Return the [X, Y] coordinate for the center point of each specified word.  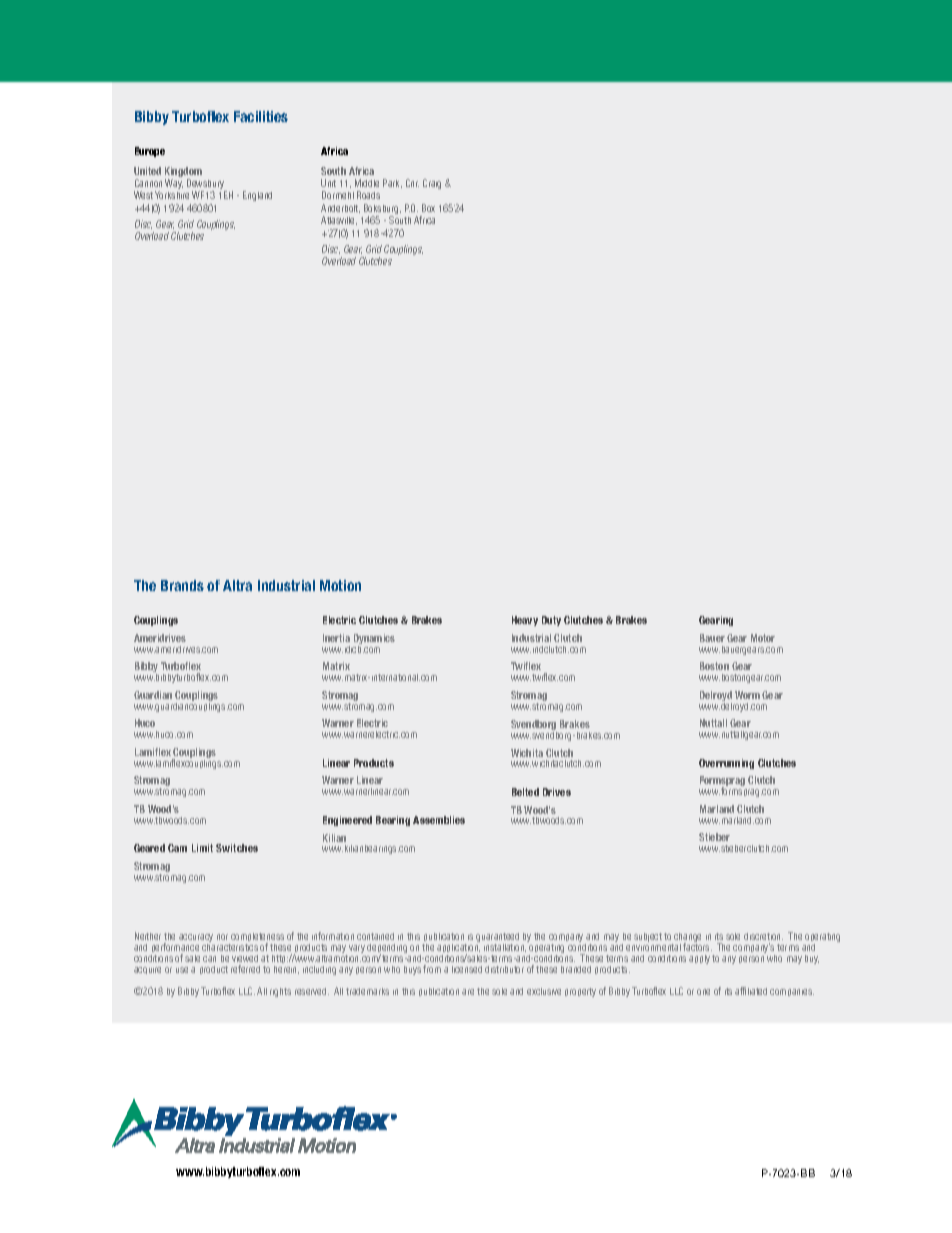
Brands [182, 585]
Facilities [261, 116]
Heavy [525, 621]
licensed [467, 969]
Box [428, 208]
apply [699, 959]
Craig [432, 184]
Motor [763, 638]
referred [245, 969]
